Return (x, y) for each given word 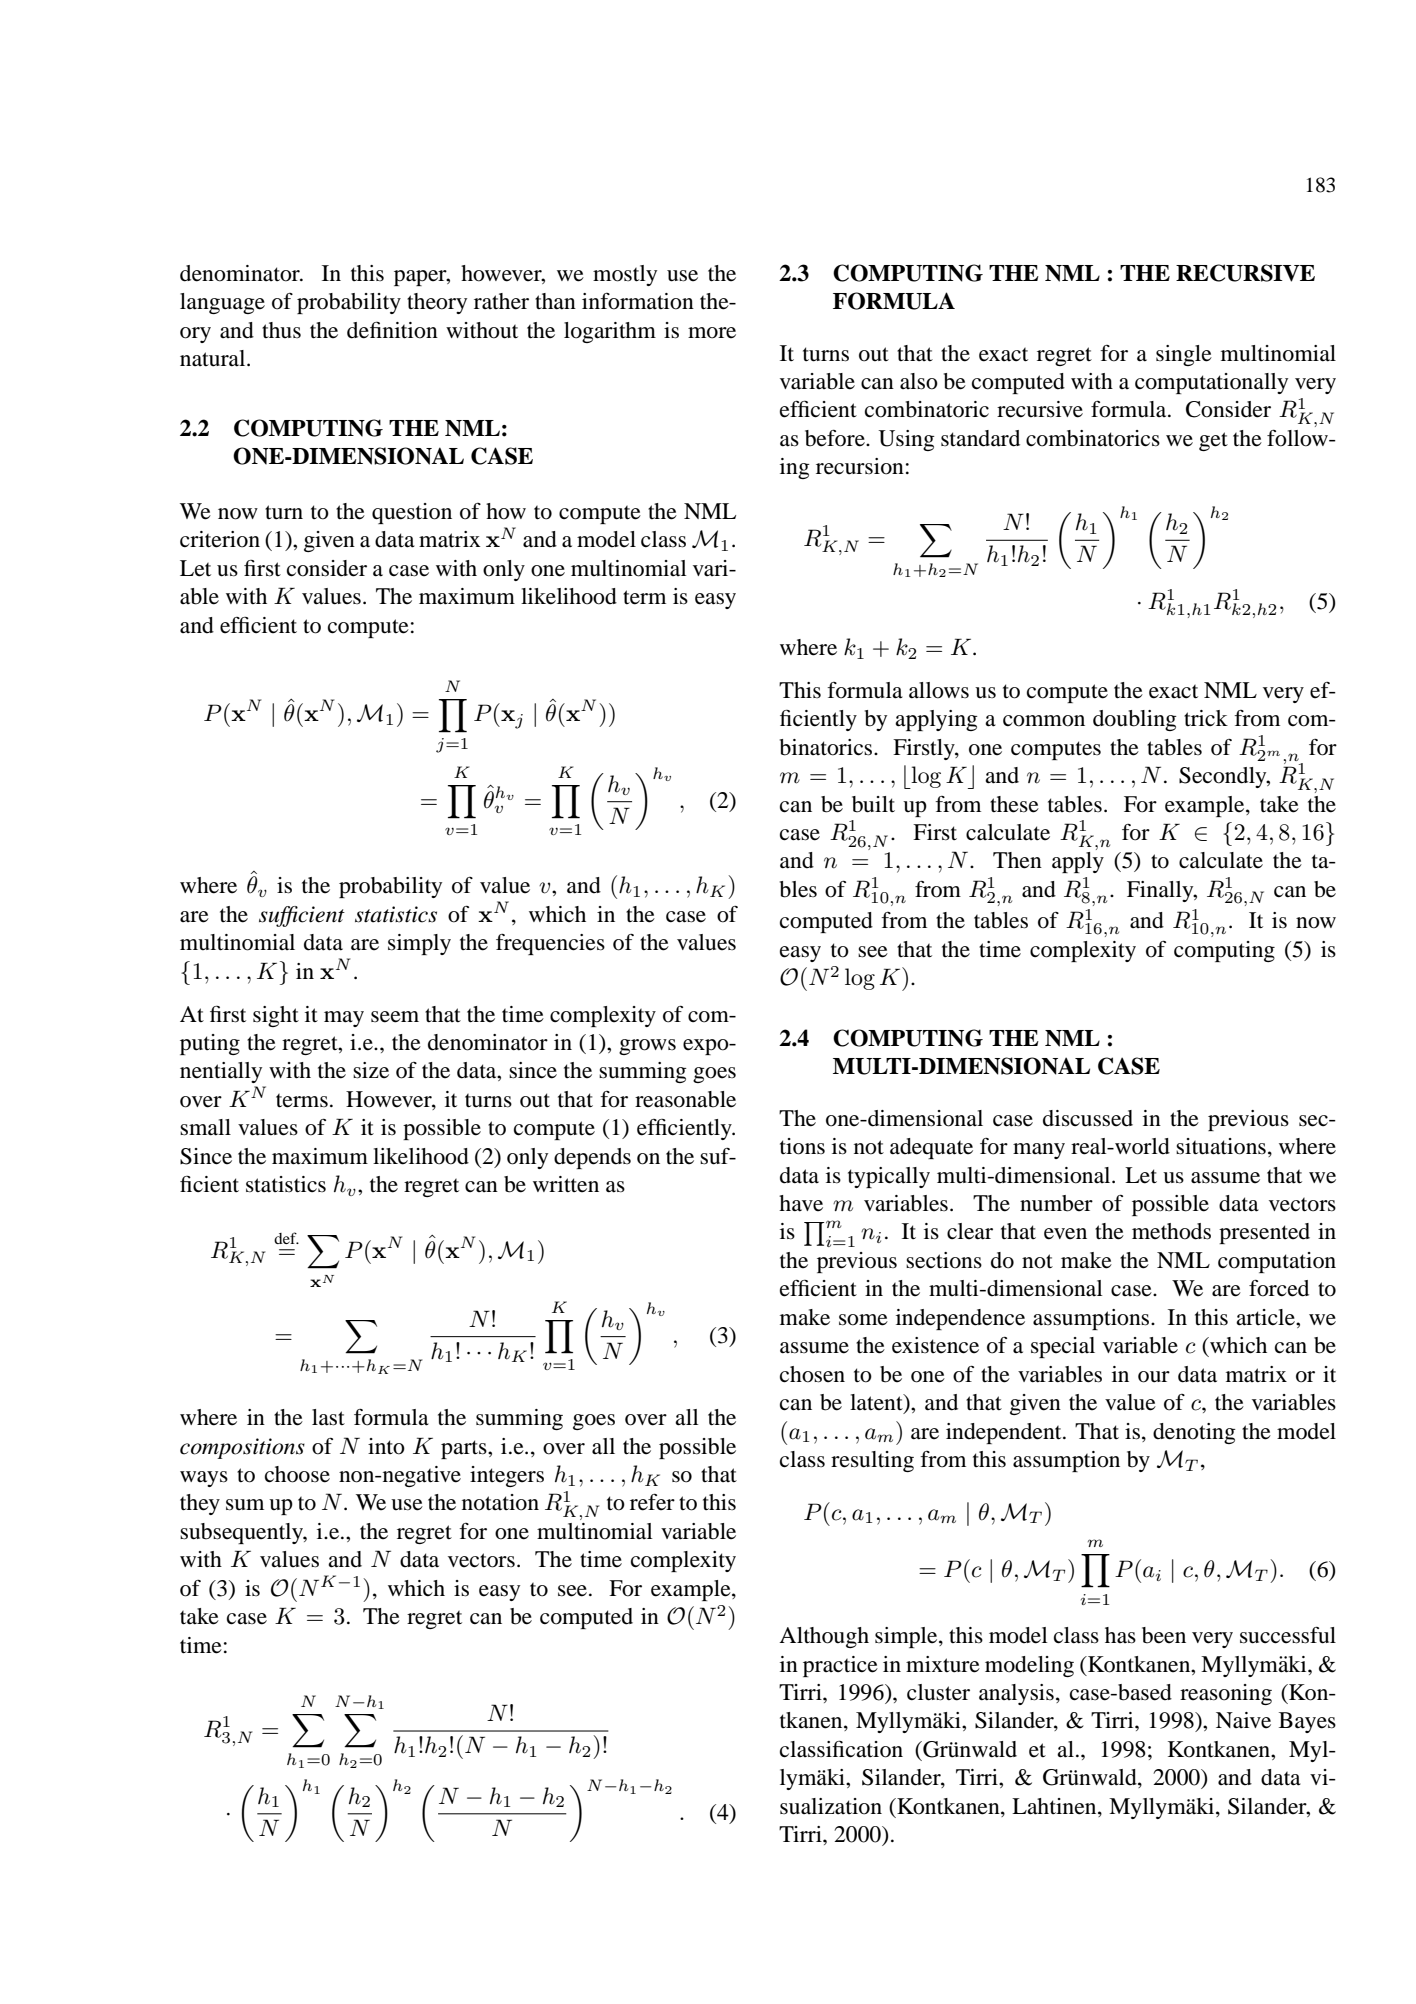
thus (281, 330)
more (712, 333)
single (1184, 355)
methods (1171, 1231)
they (200, 1504)
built (873, 804)
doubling (1135, 720)
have (801, 1203)
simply (419, 944)
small (205, 1127)
